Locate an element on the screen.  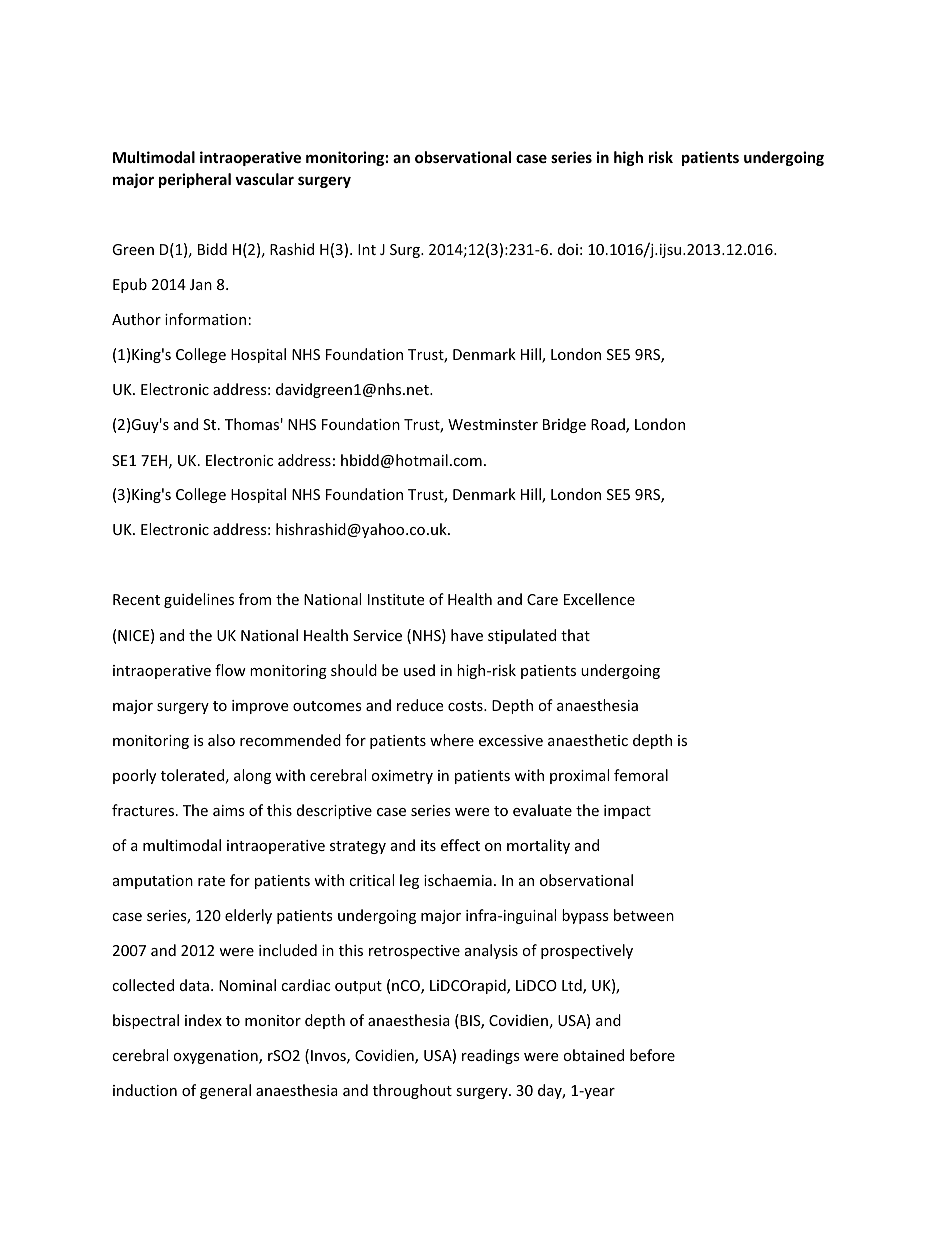
vascular is located at coordinates (264, 179).
